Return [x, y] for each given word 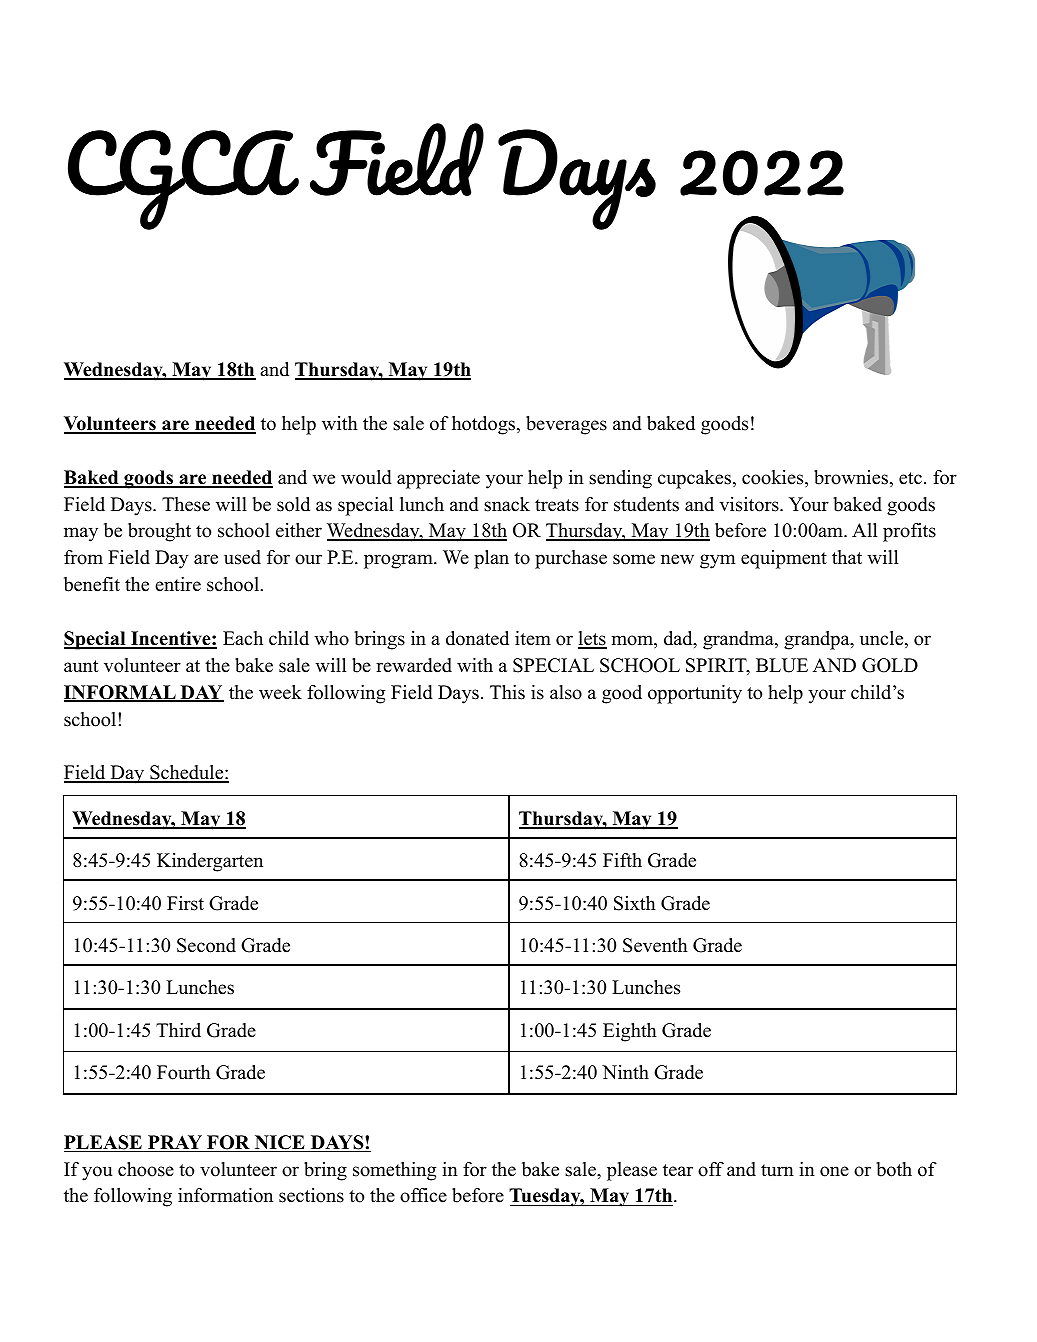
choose [146, 1169]
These [186, 504]
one [834, 1171]
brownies [851, 477]
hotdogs [483, 425]
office [423, 1195]
